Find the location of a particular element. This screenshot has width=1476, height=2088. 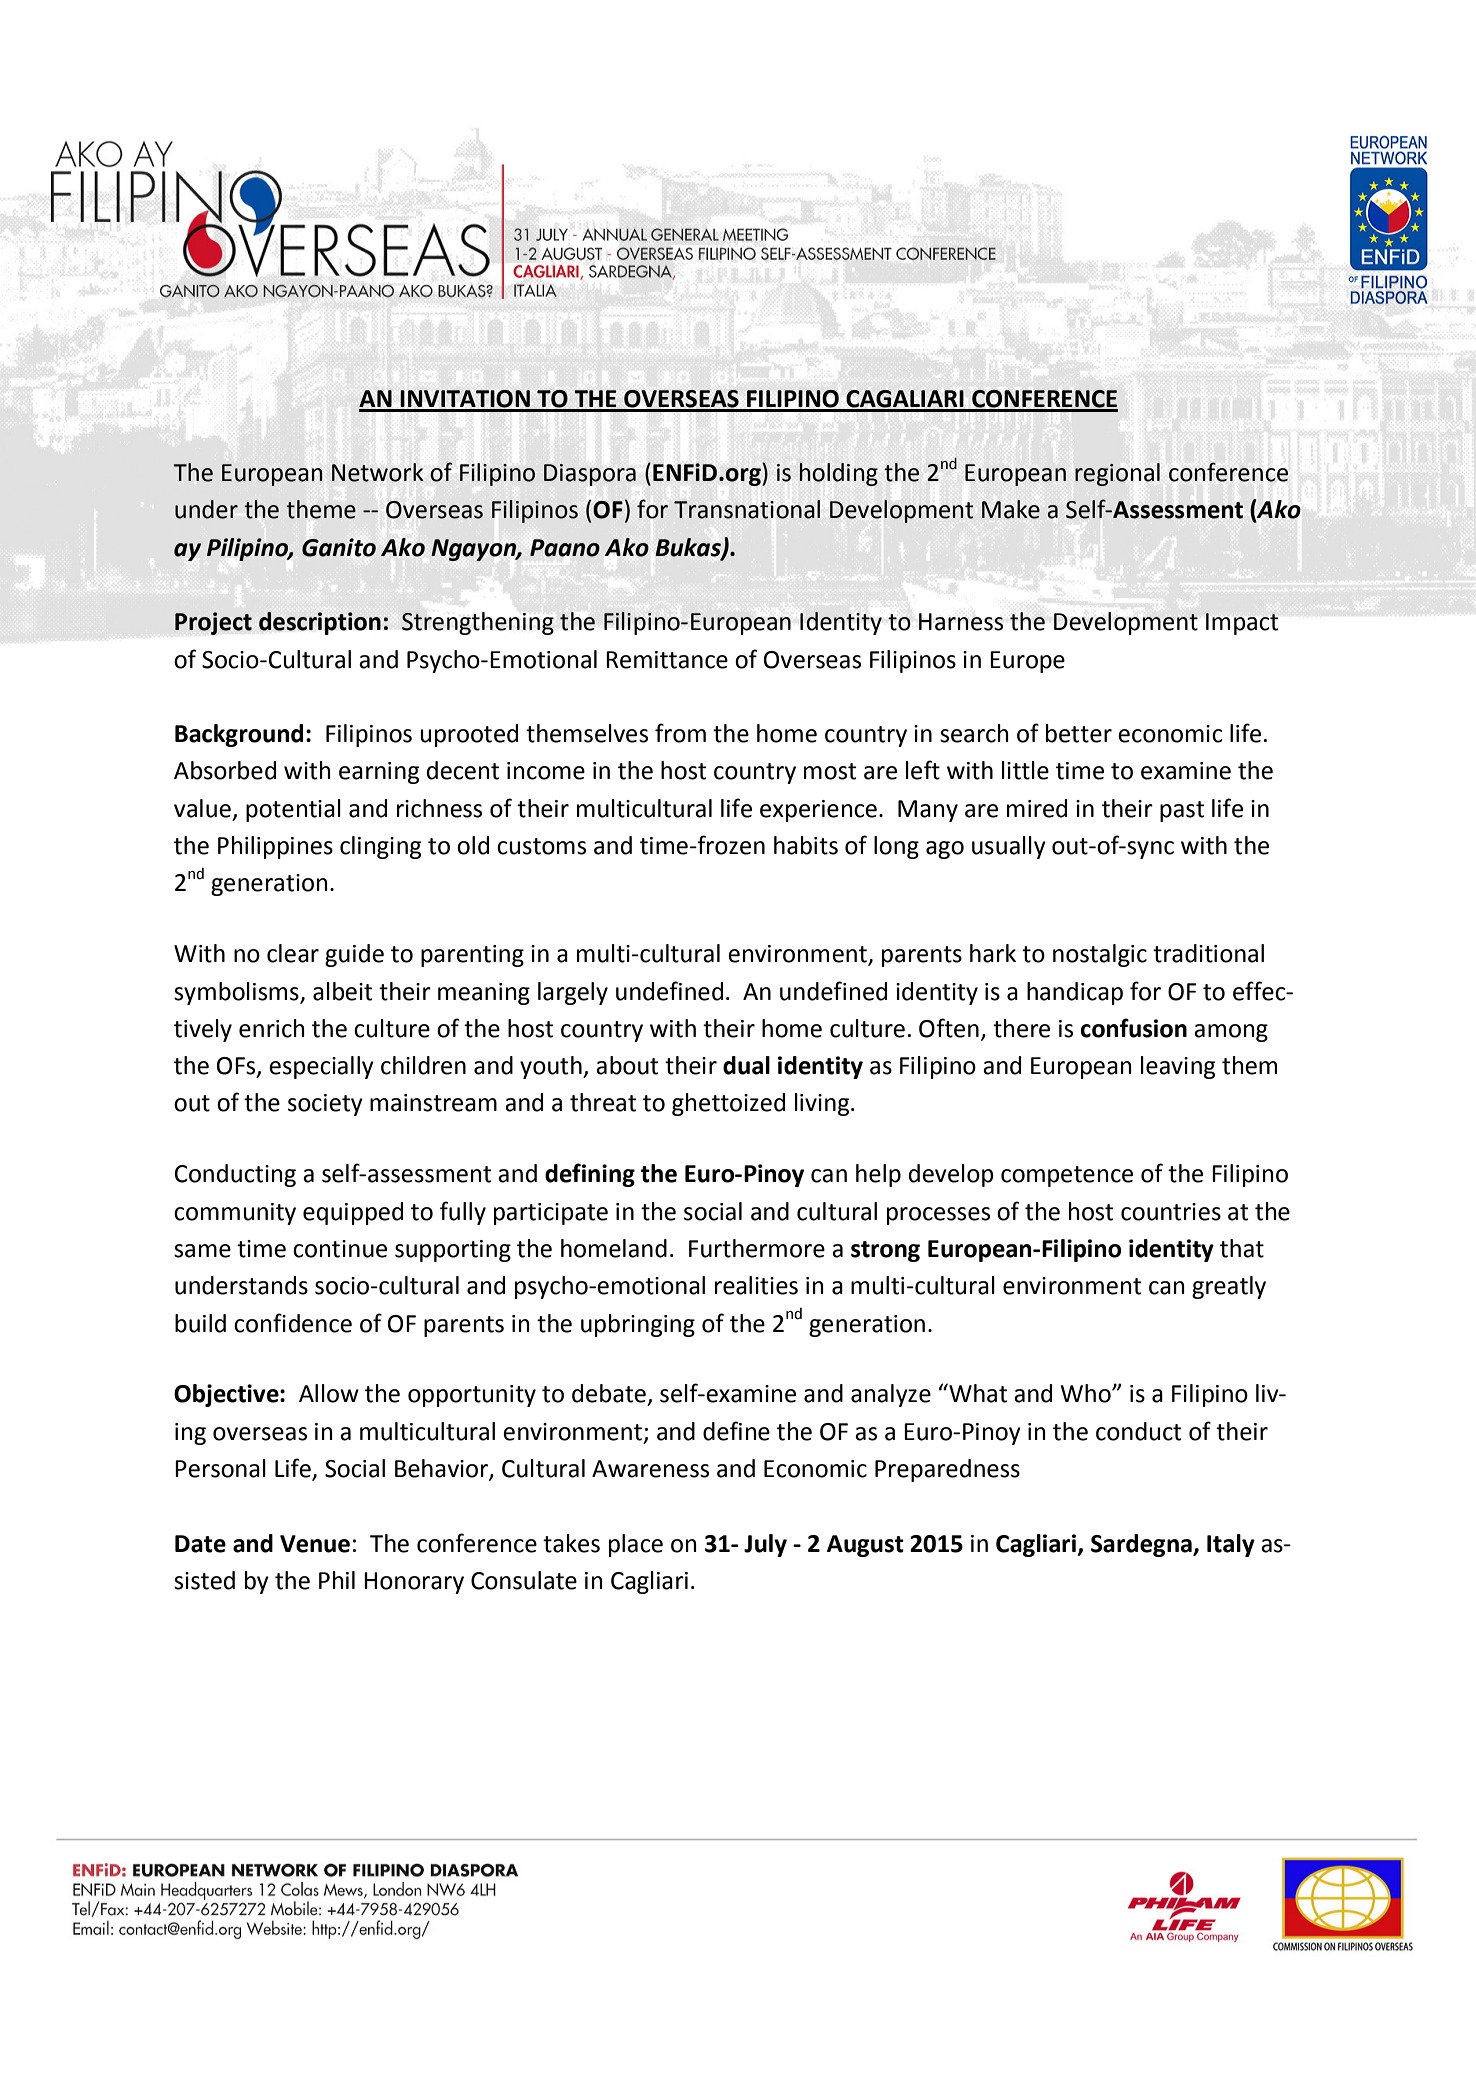

albeit is located at coordinates (342, 991).
